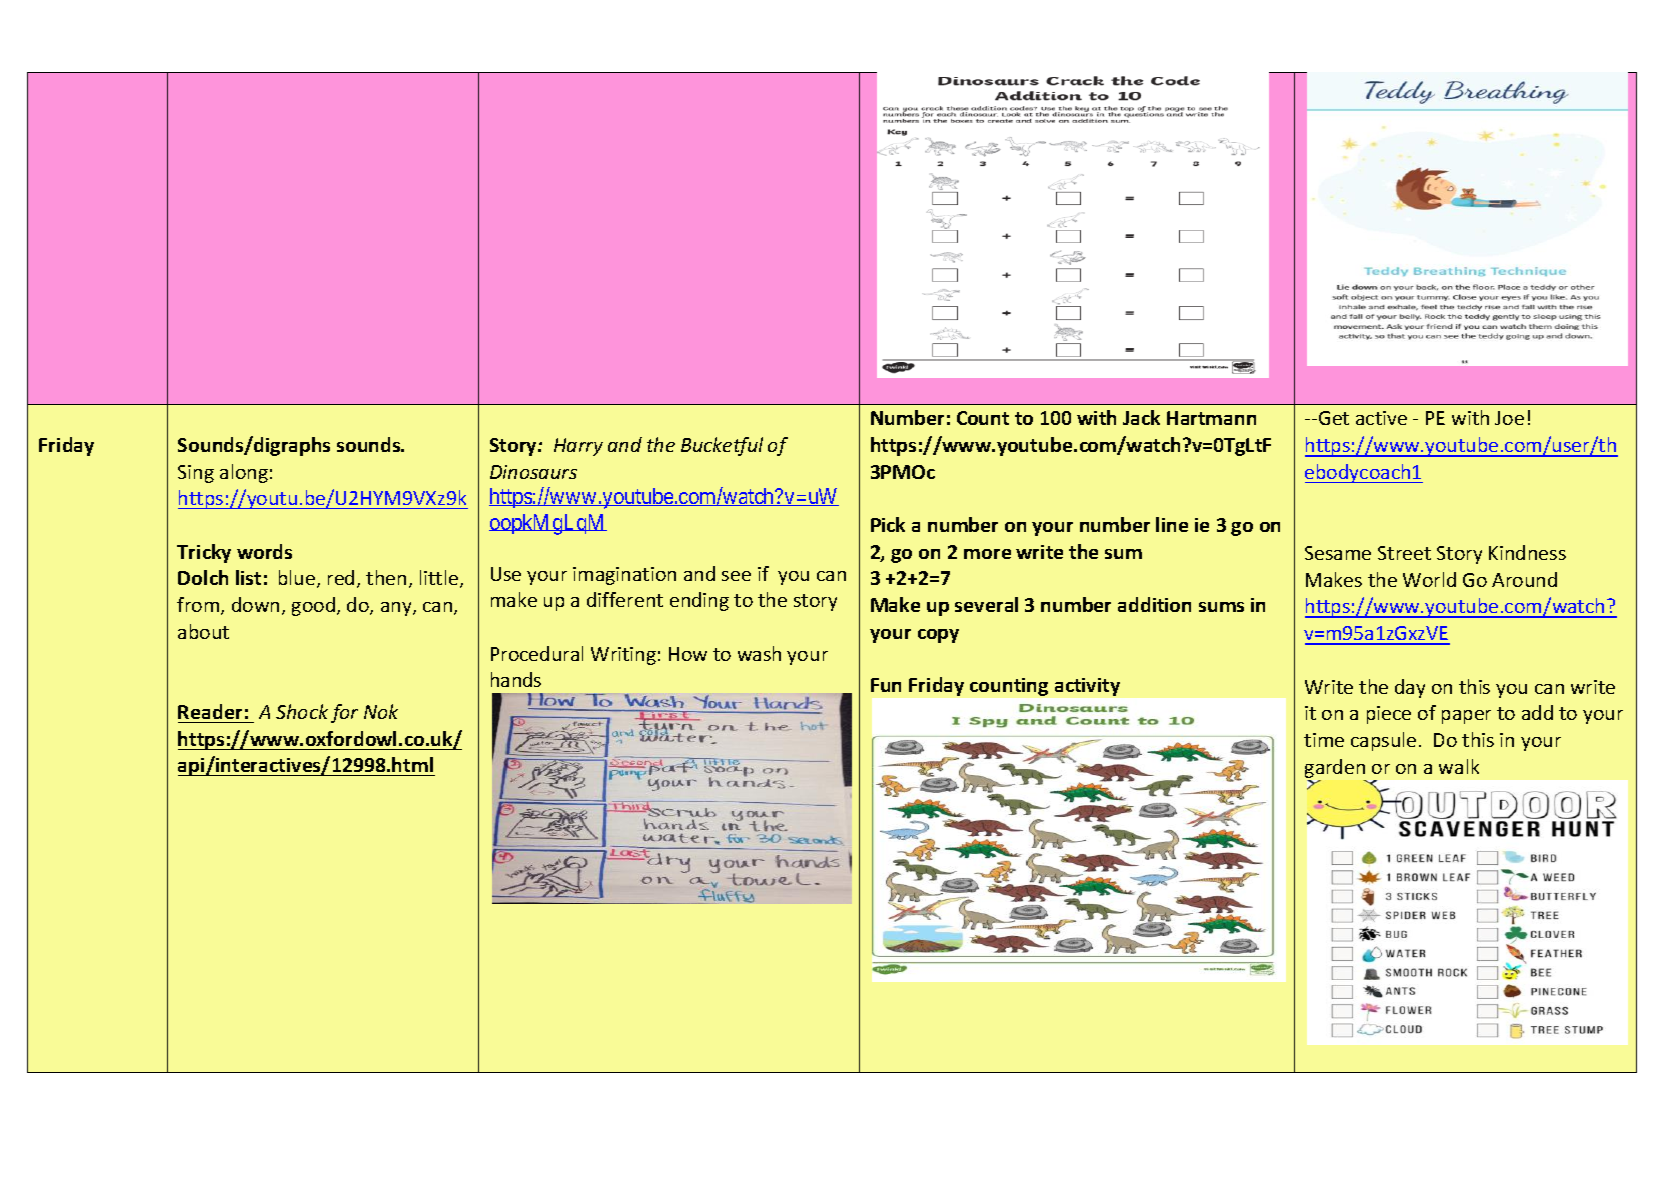 This screenshot has height=1183, width=1674. I want to click on Harry, so click(578, 447).
